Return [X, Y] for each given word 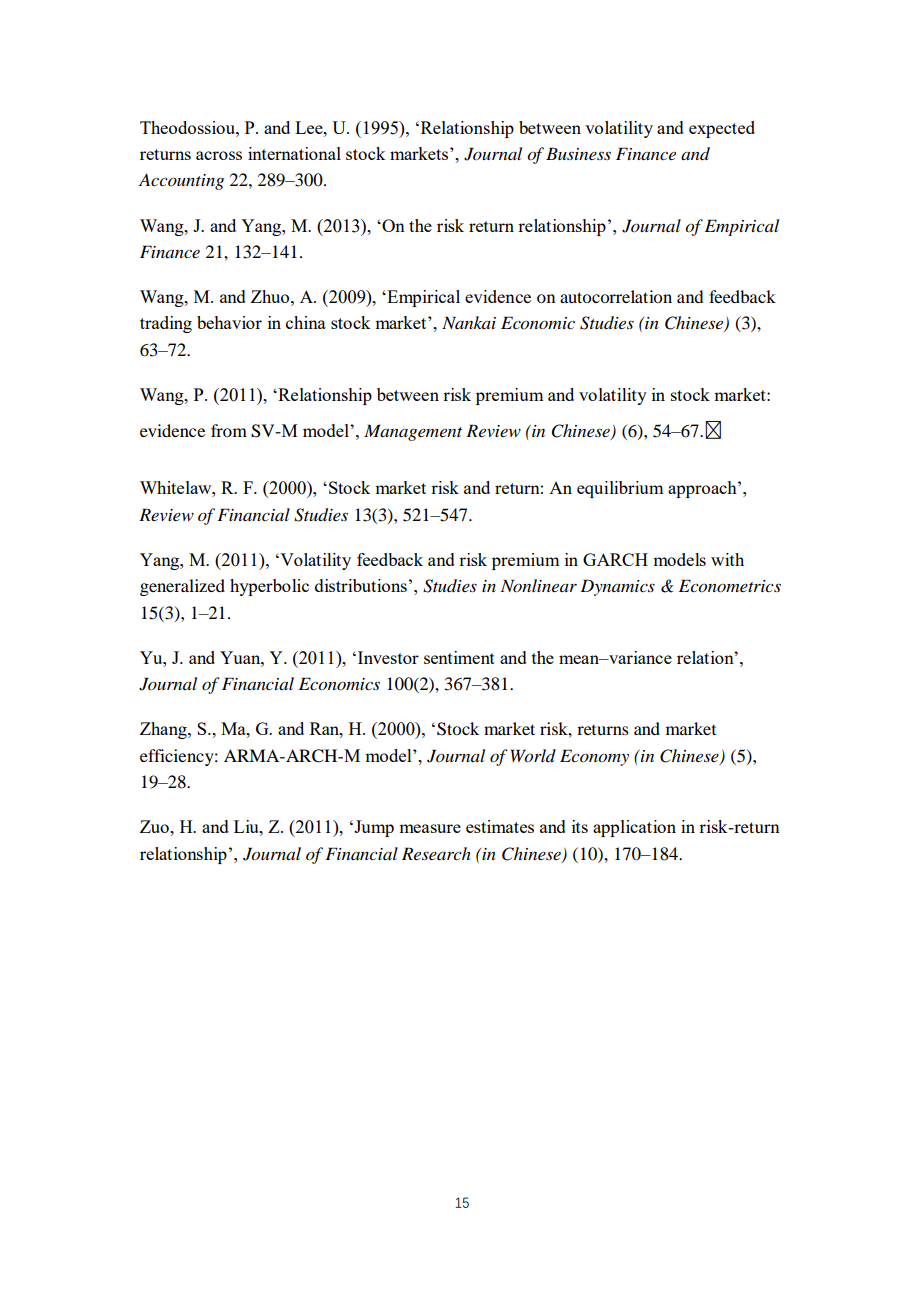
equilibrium [620, 489]
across [219, 155]
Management [413, 432]
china [306, 322]
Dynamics [617, 587]
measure [430, 828]
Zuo [155, 826]
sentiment [459, 657]
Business [578, 153]
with [727, 559]
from [229, 430]
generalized [182, 587]
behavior [229, 322]
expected [722, 129]
